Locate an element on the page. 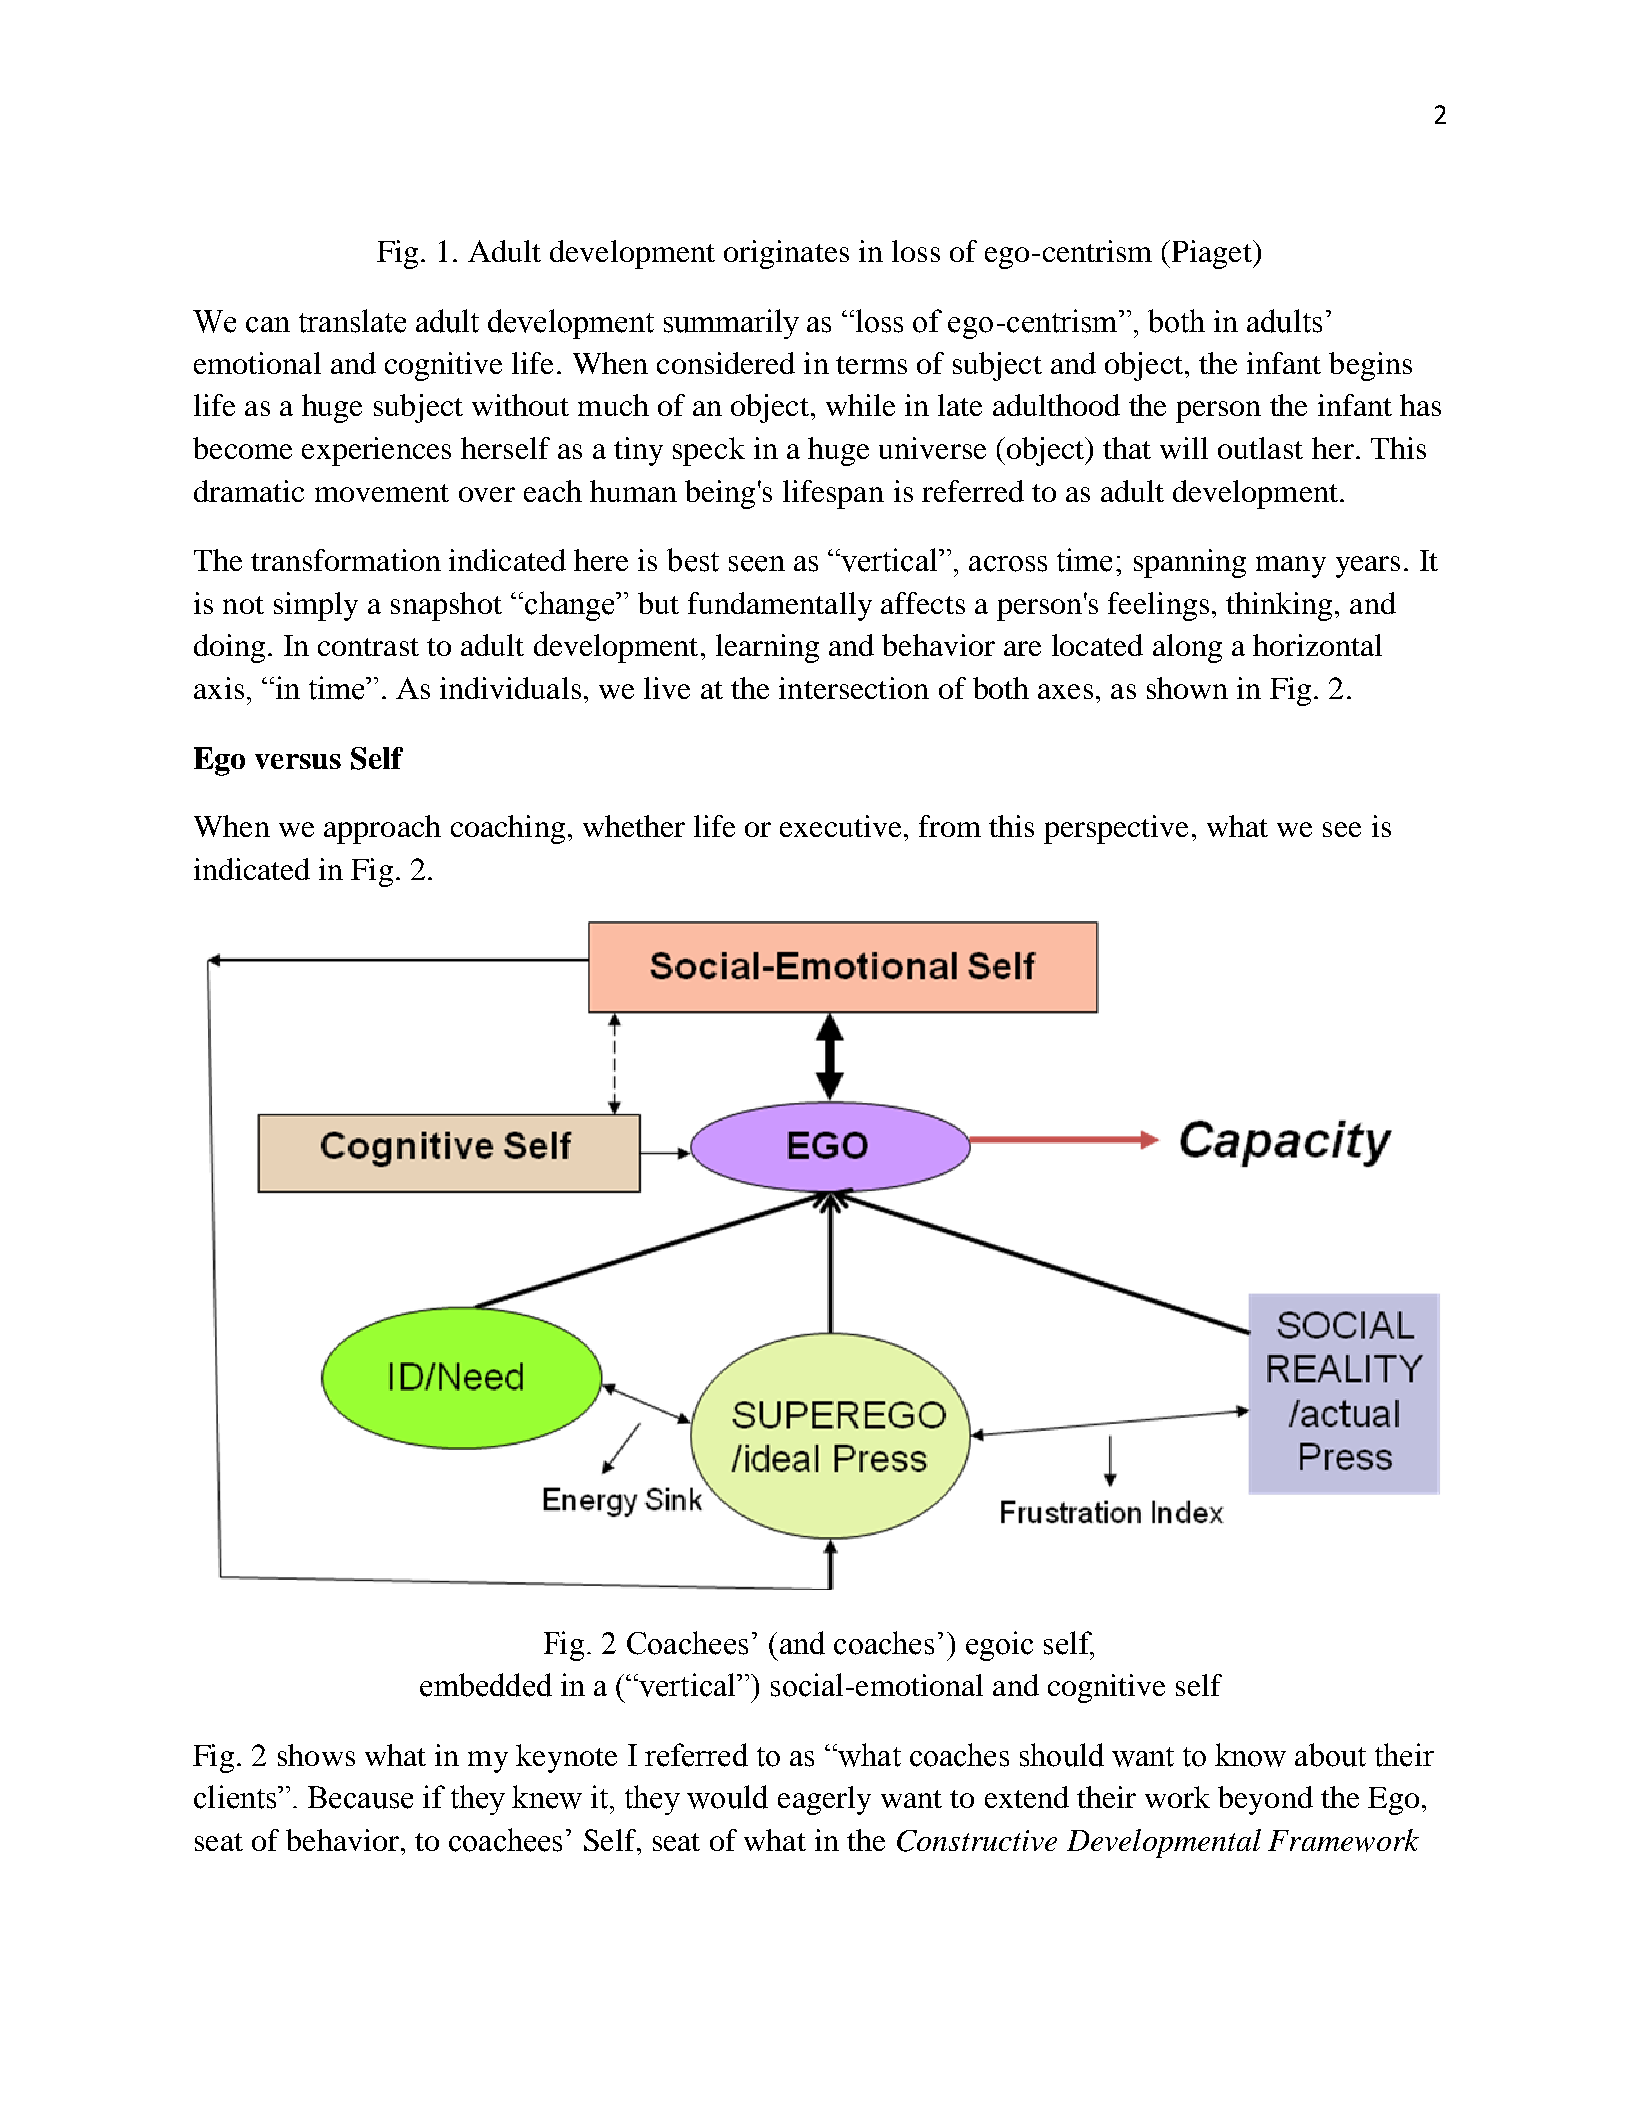 This document has width=1640, height=2122. Piaget is located at coordinates (1213, 254).
